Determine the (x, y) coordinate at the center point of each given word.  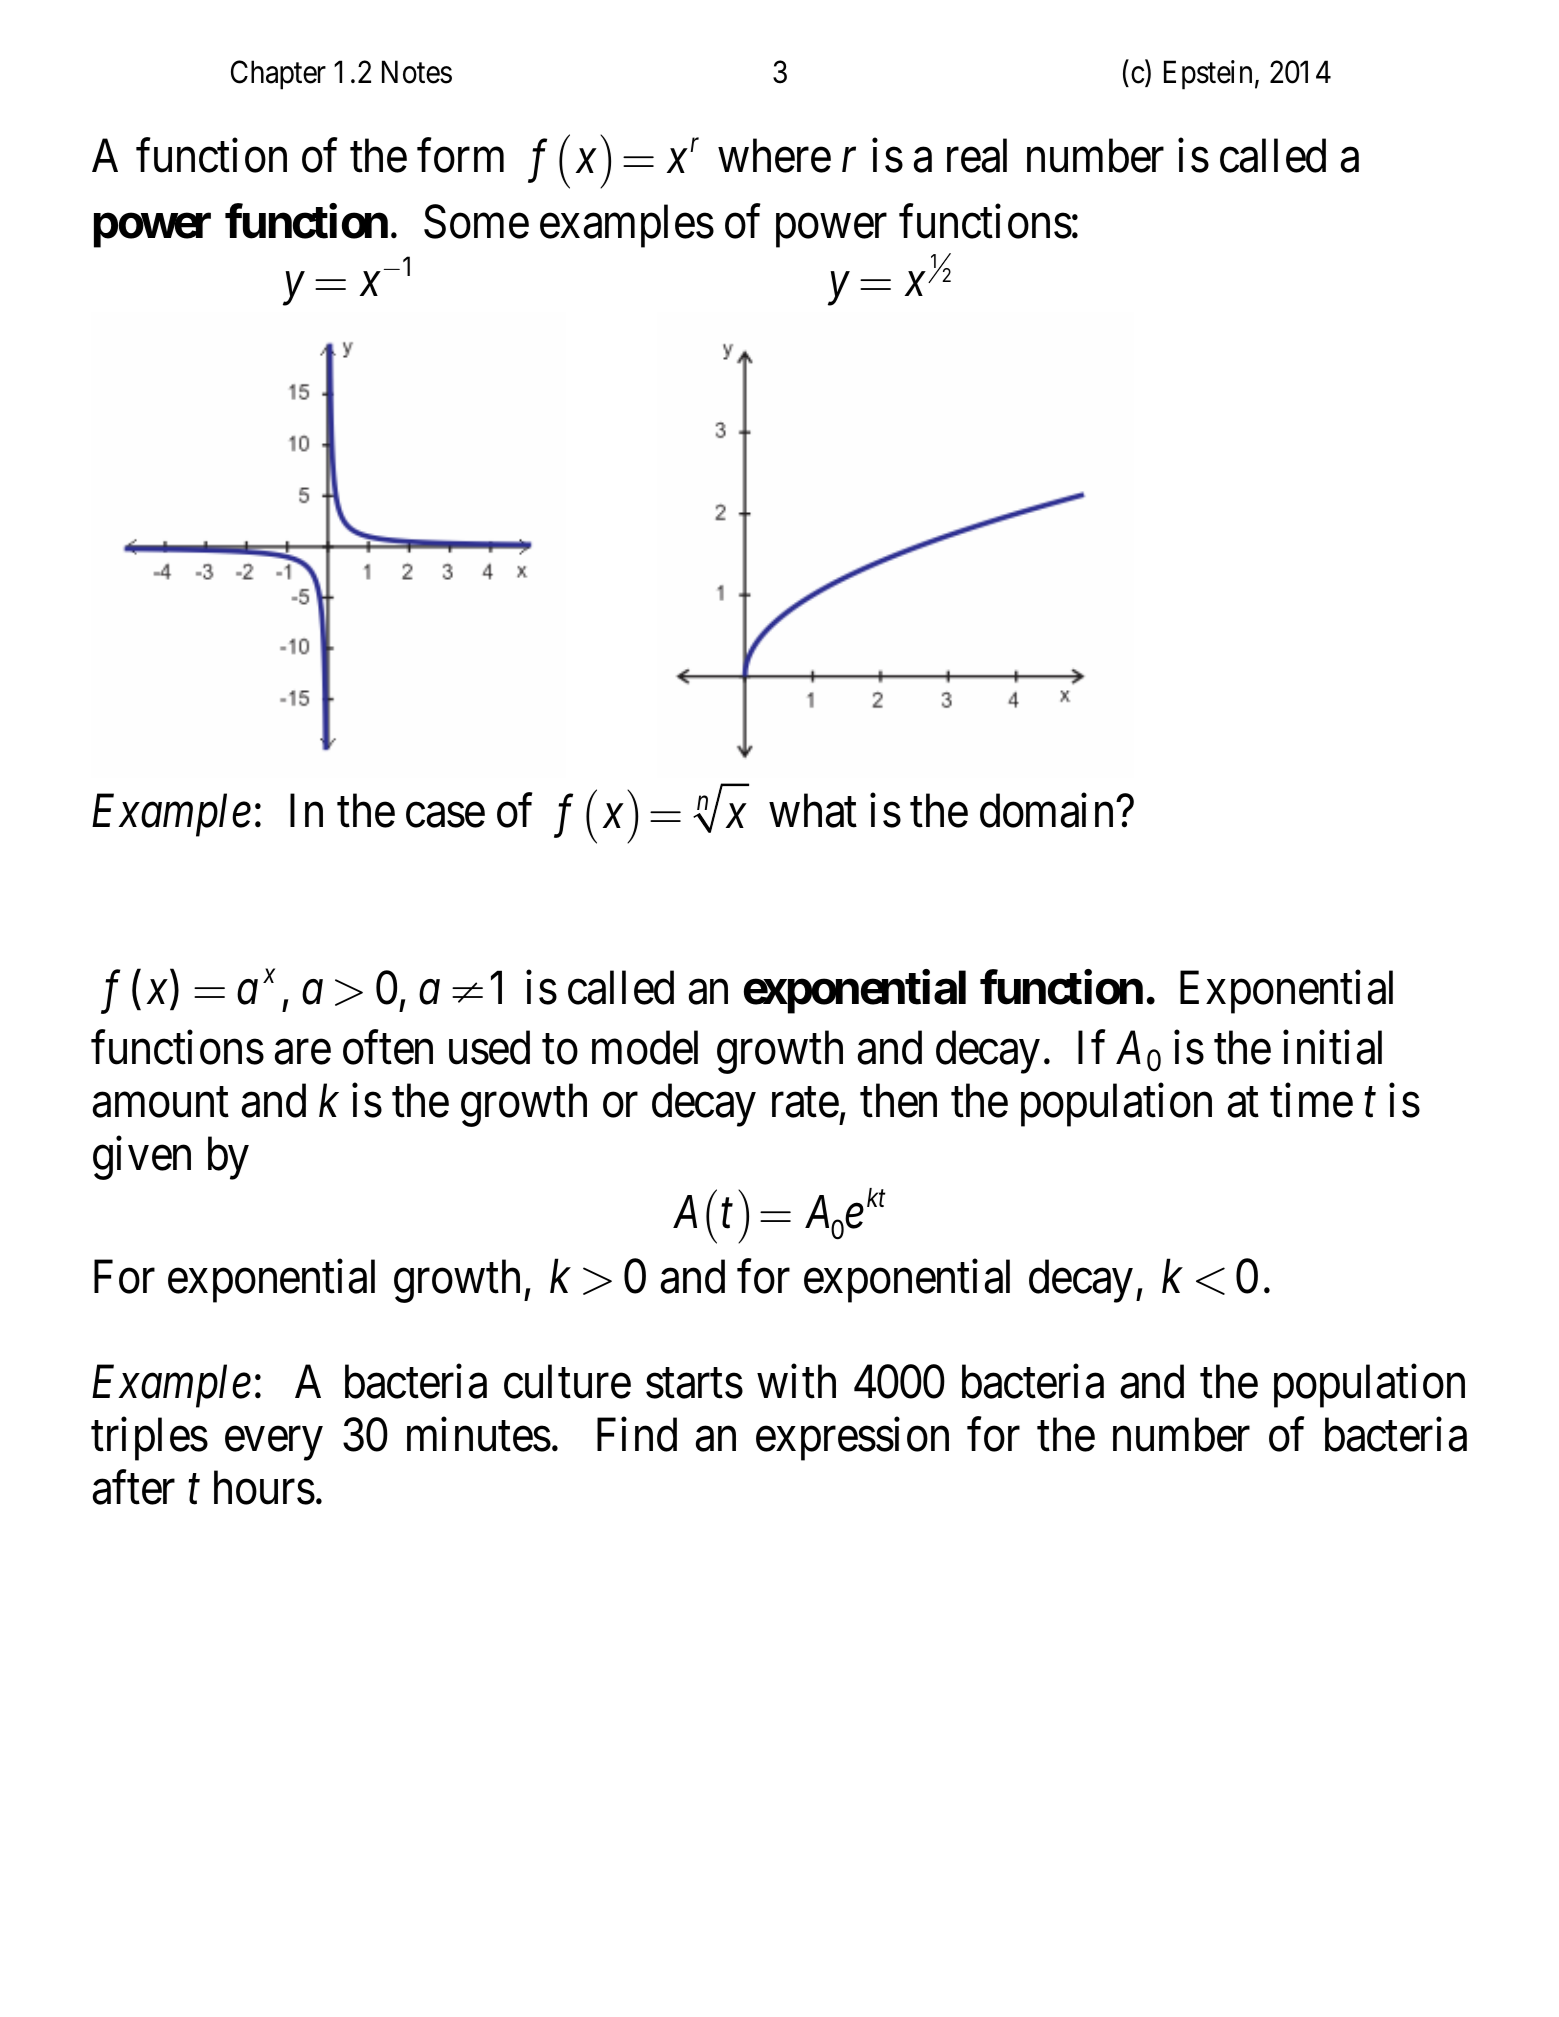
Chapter (278, 75)
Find (637, 1435)
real (977, 156)
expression (852, 1439)
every (273, 1444)
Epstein (1208, 75)
